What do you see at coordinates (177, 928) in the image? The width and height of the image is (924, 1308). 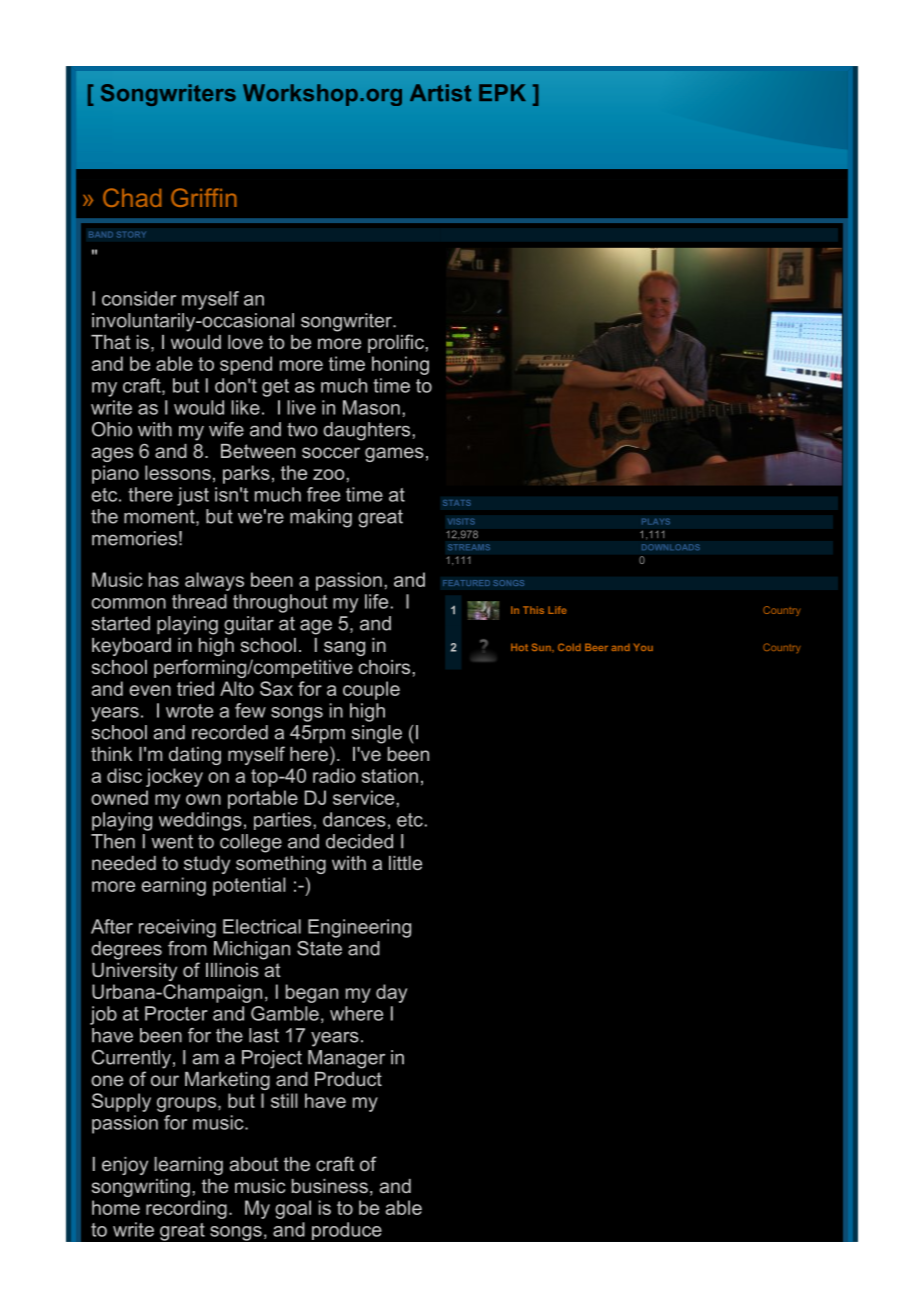 I see `receiving` at bounding box center [177, 928].
